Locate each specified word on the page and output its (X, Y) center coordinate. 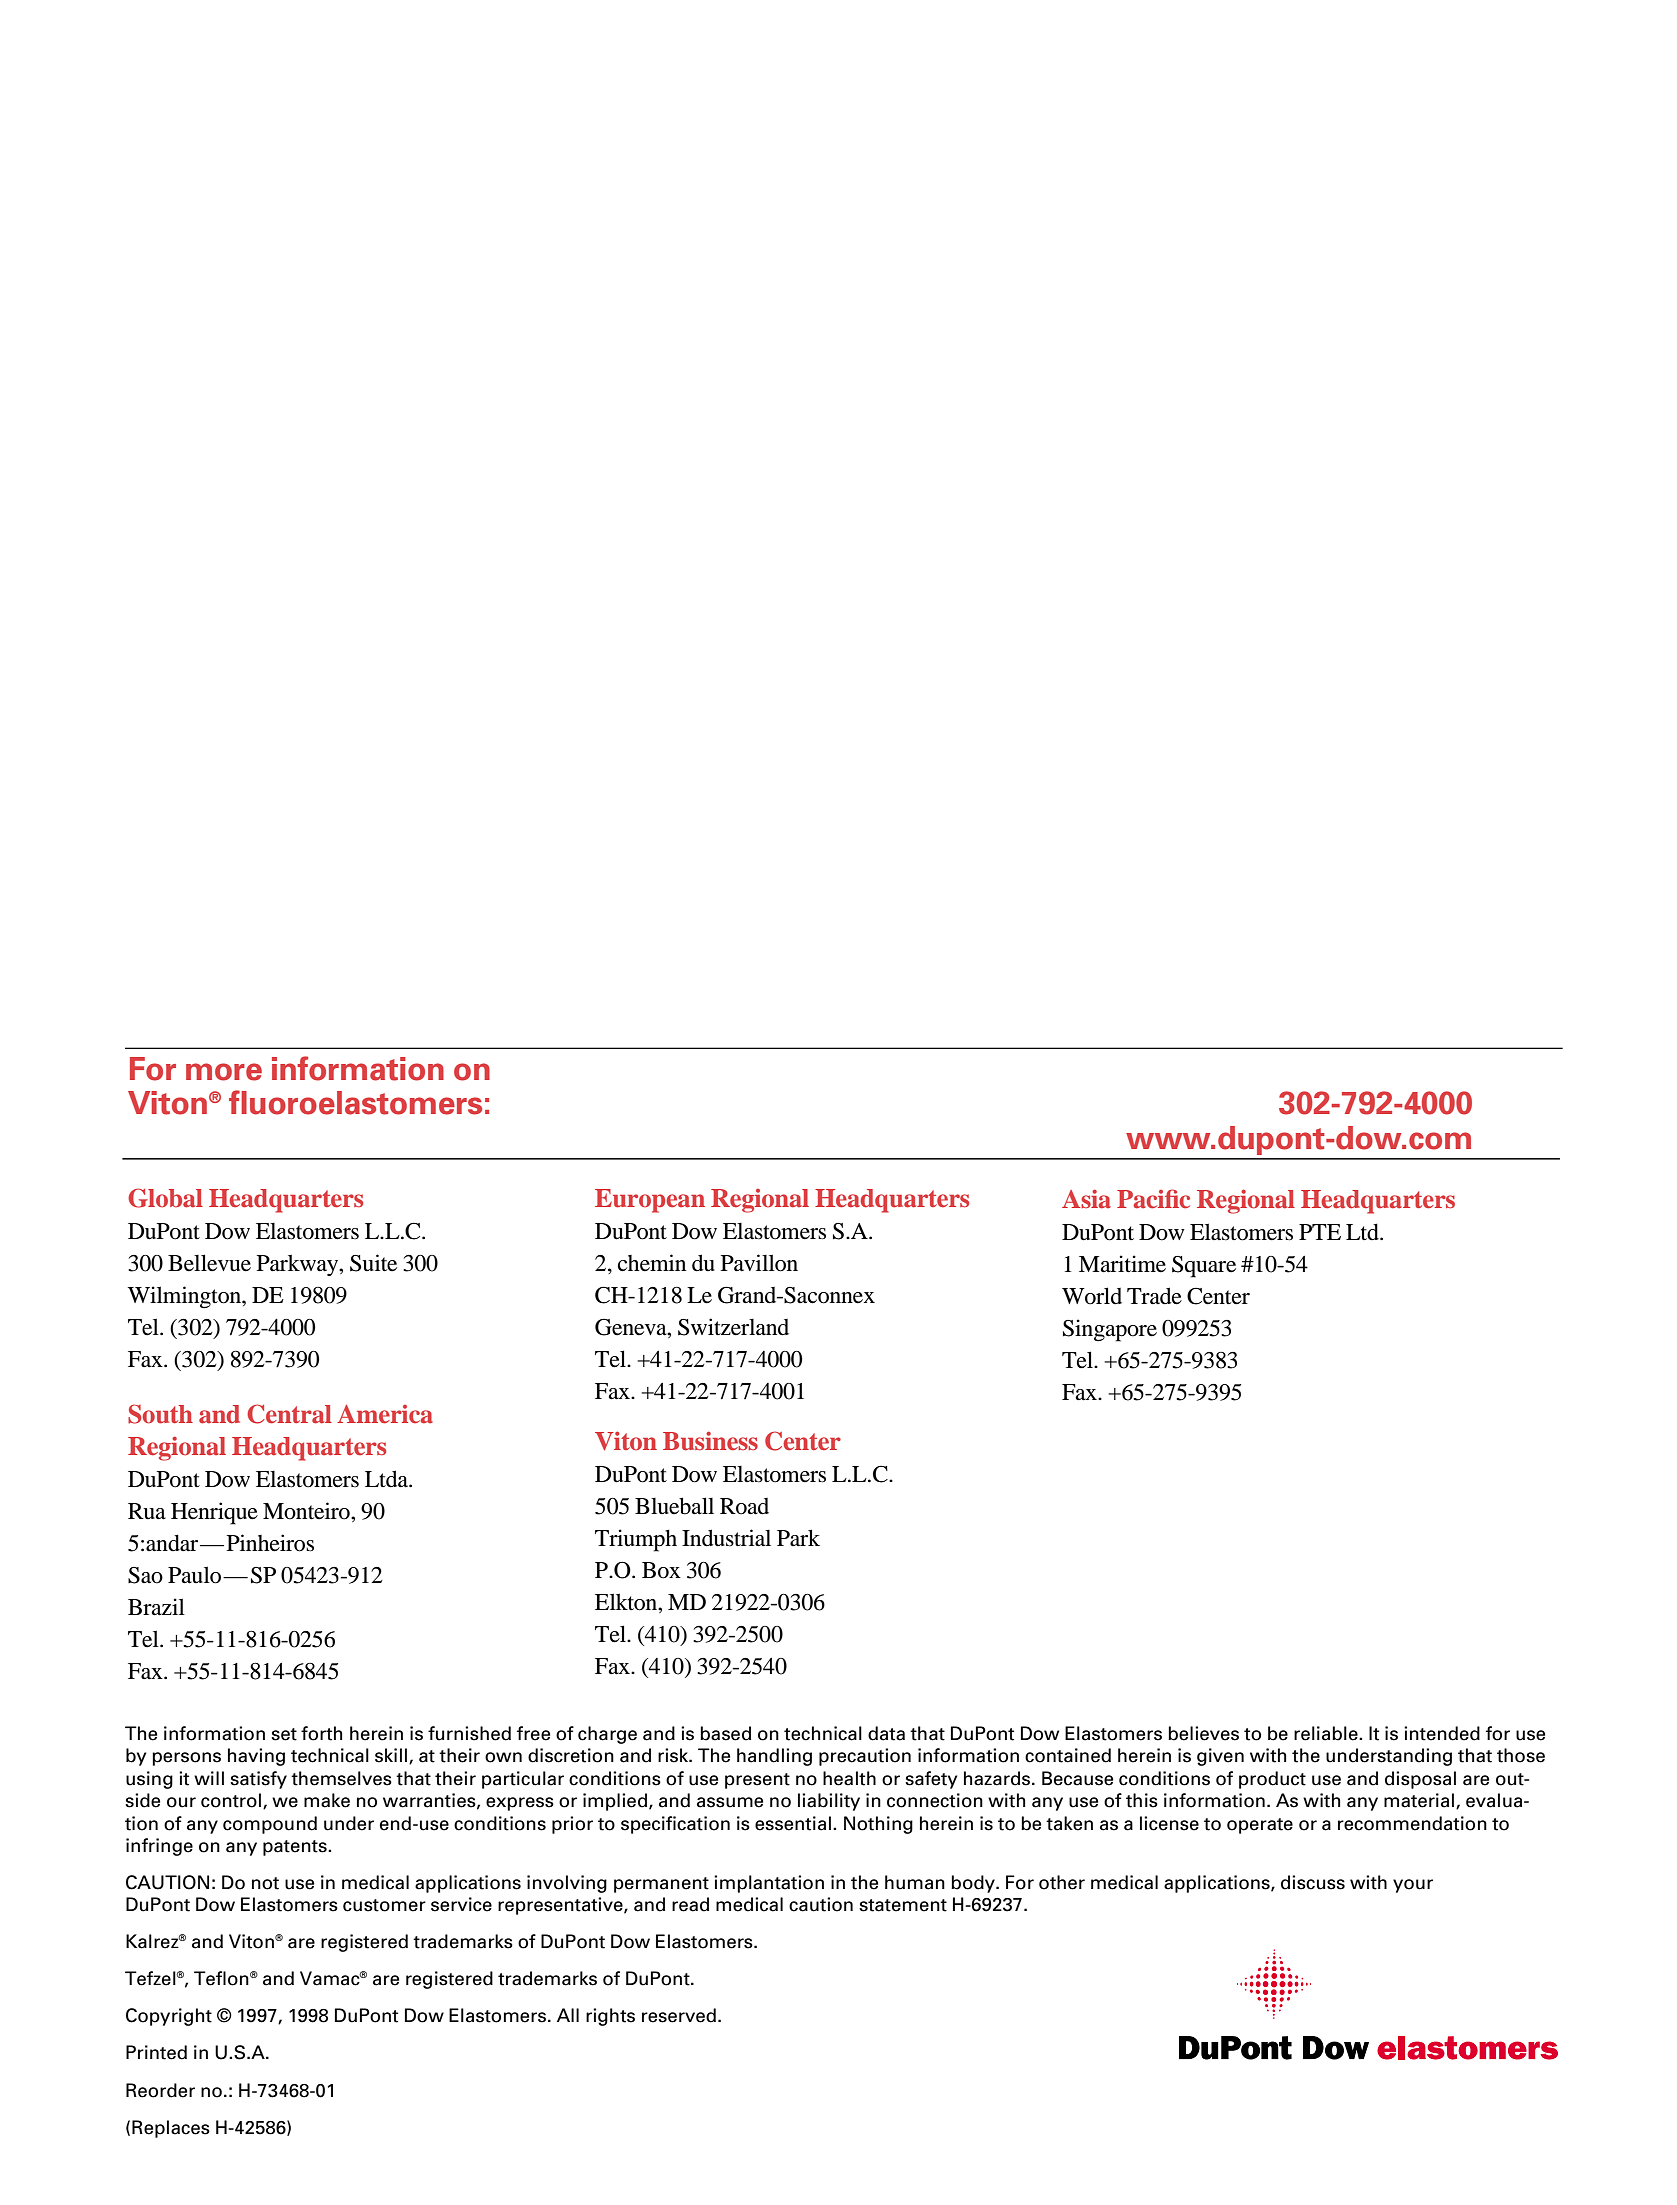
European (650, 1201)
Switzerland (733, 1327)
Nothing (878, 1825)
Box (661, 1570)
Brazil (156, 1607)
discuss (1313, 1882)
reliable (1327, 1733)
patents (296, 1848)
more (224, 1072)
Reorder (160, 2090)
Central (289, 1414)
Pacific (1153, 1199)
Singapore (1110, 1330)
